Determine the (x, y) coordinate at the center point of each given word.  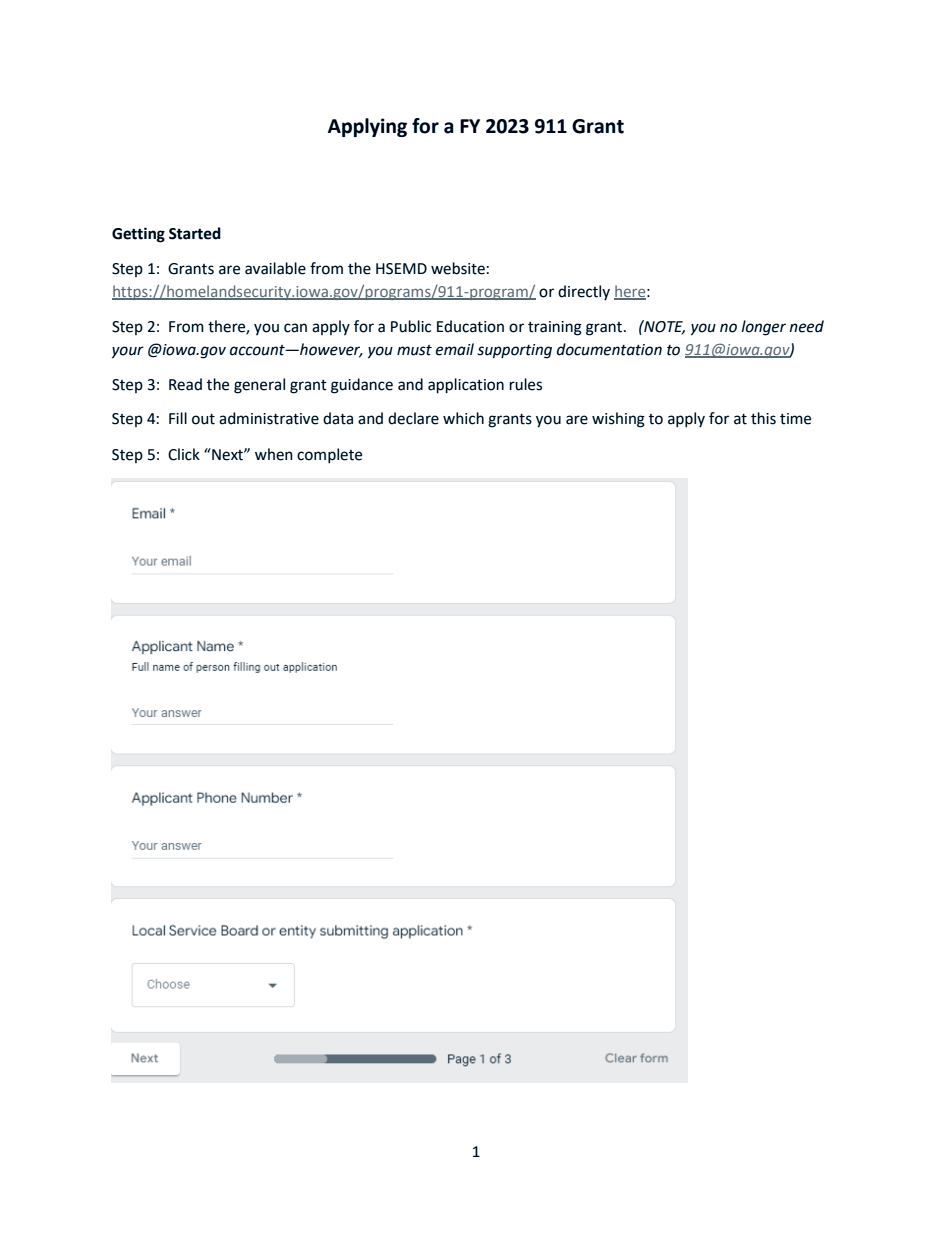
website (458, 268)
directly (584, 292)
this (763, 418)
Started (195, 233)
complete (329, 456)
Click (184, 454)
